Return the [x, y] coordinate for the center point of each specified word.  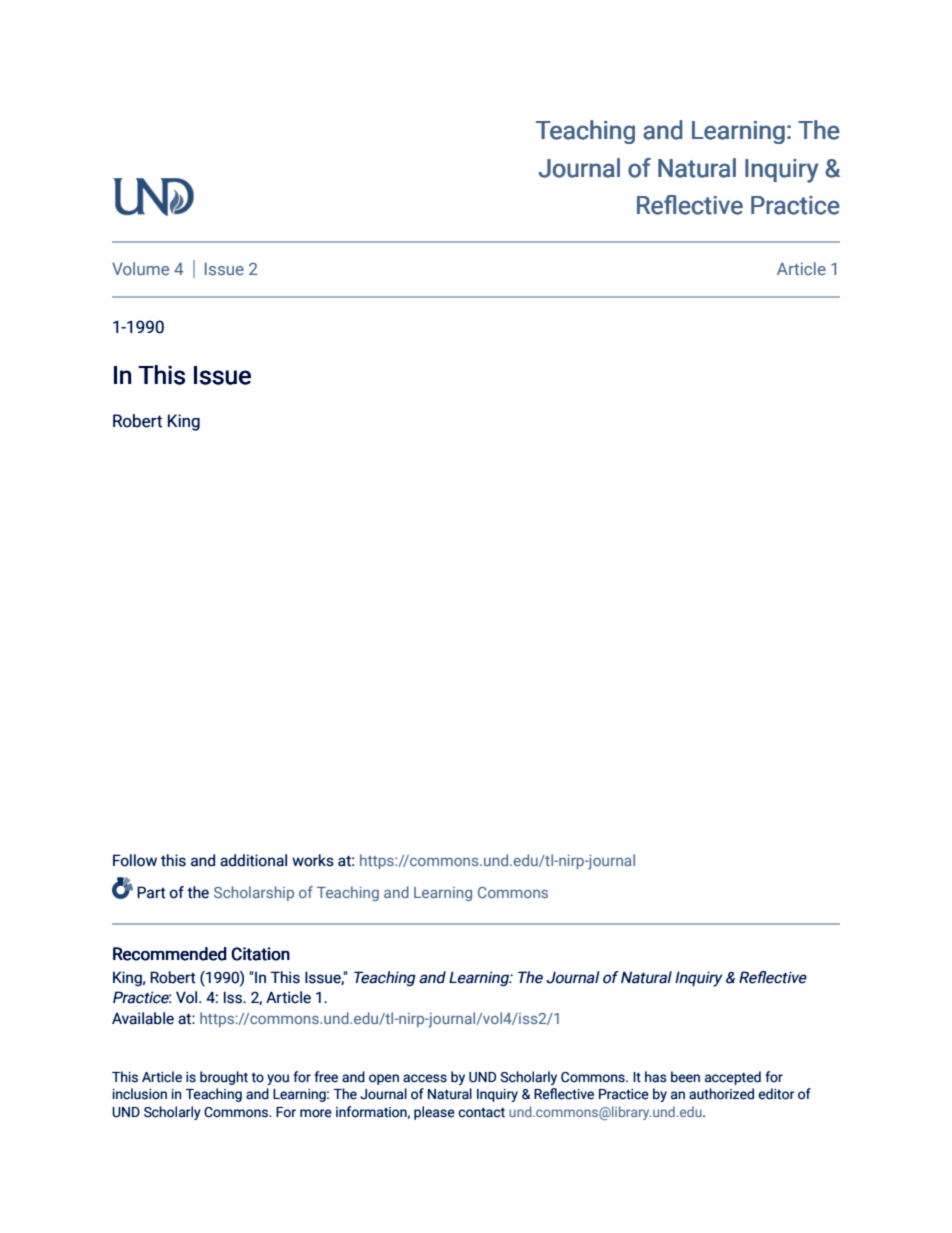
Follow [135, 860]
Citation [261, 954]
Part [151, 892]
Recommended [170, 954]
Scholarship [254, 893]
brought [224, 1078]
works [313, 860]
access [425, 1078]
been [685, 1077]
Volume [140, 268]
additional [253, 860]
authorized [721, 1094]
